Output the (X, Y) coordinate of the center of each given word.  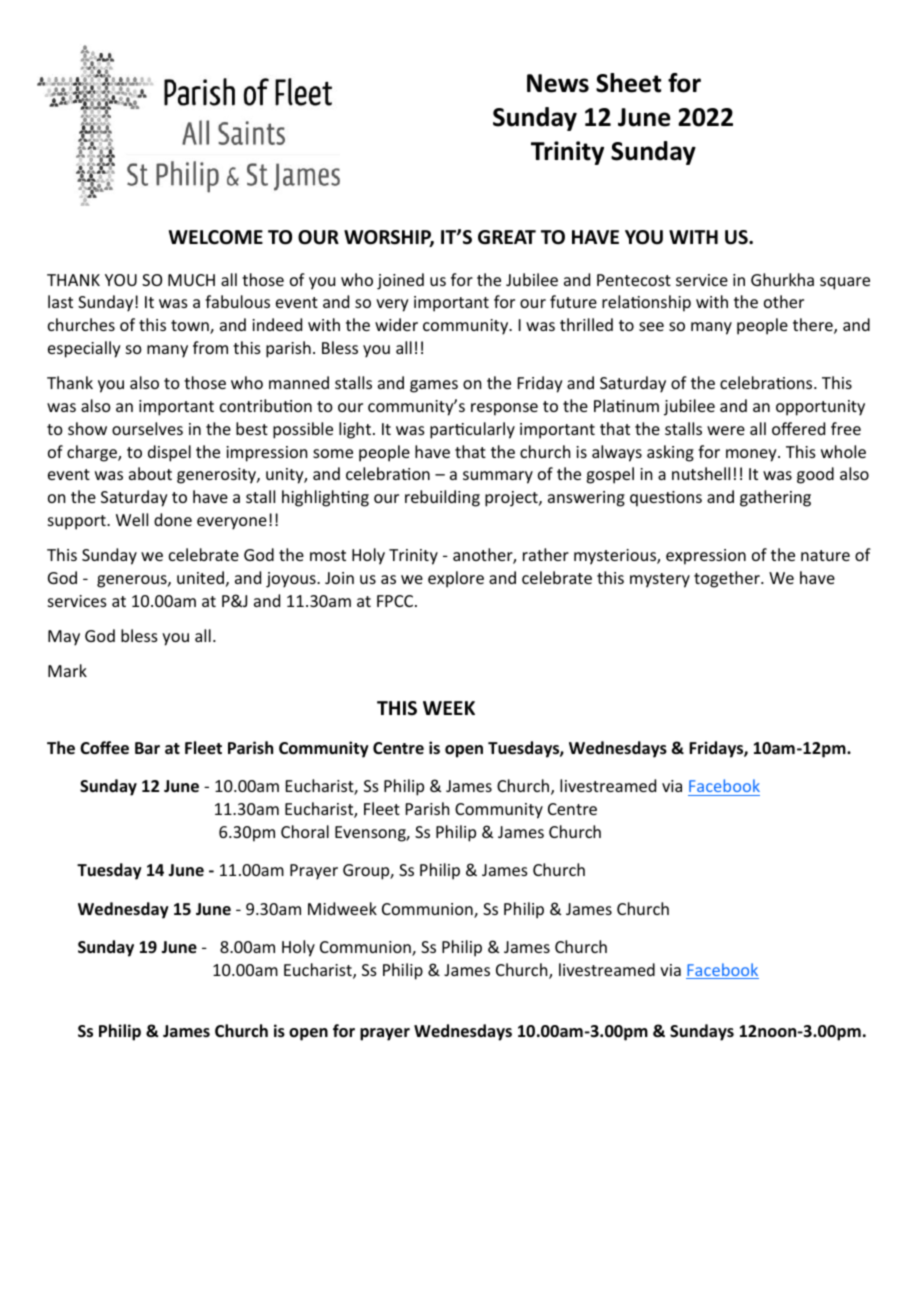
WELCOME (216, 237)
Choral (305, 831)
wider (396, 324)
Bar (147, 748)
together (728, 579)
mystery (660, 580)
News (558, 83)
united (200, 577)
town (191, 327)
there (814, 326)
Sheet (628, 83)
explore (456, 579)
